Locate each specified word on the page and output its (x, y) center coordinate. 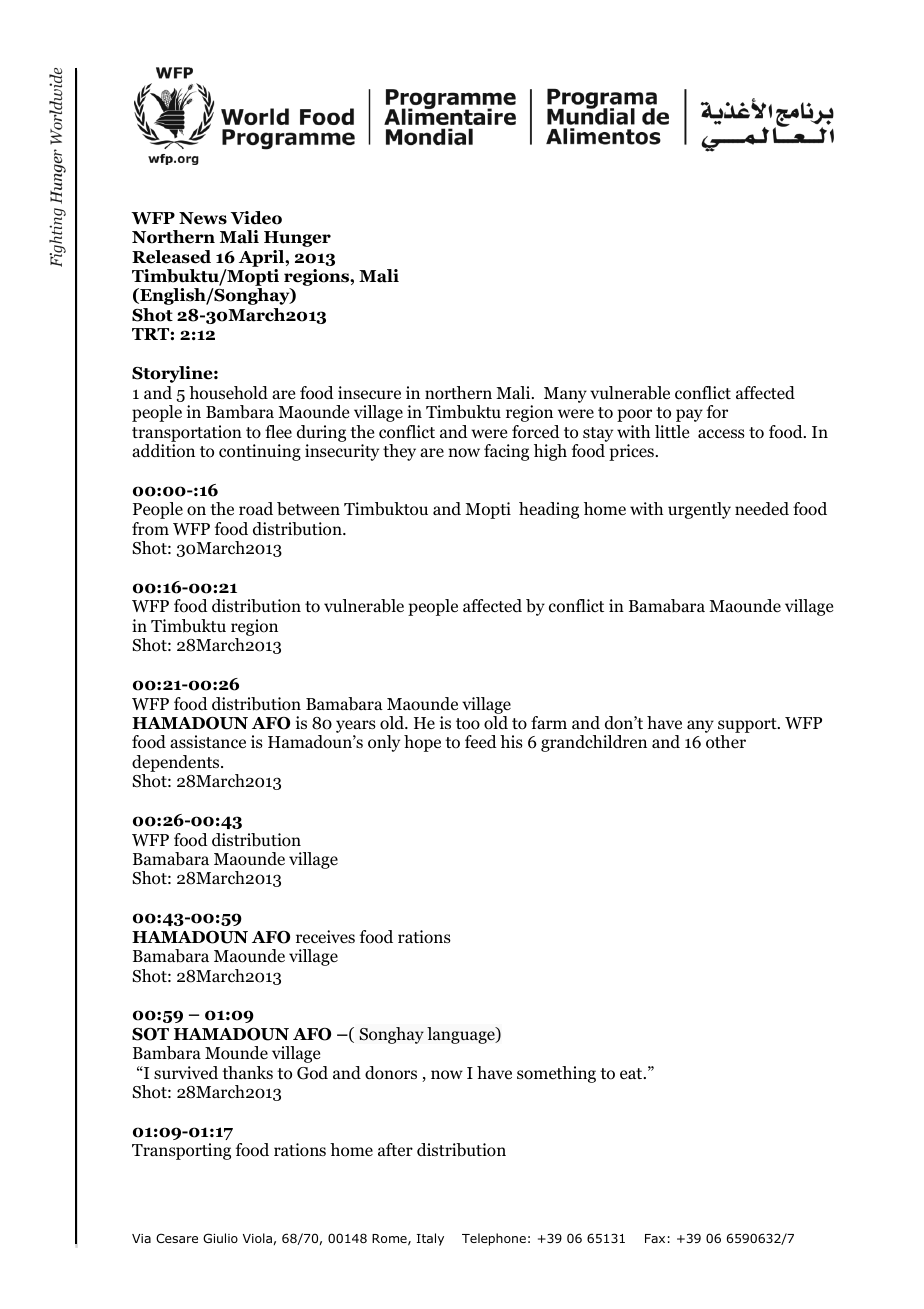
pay (689, 415)
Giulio (220, 1238)
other (726, 742)
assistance (208, 741)
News (203, 218)
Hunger (297, 239)
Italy (430, 1239)
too (468, 724)
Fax (655, 1238)
